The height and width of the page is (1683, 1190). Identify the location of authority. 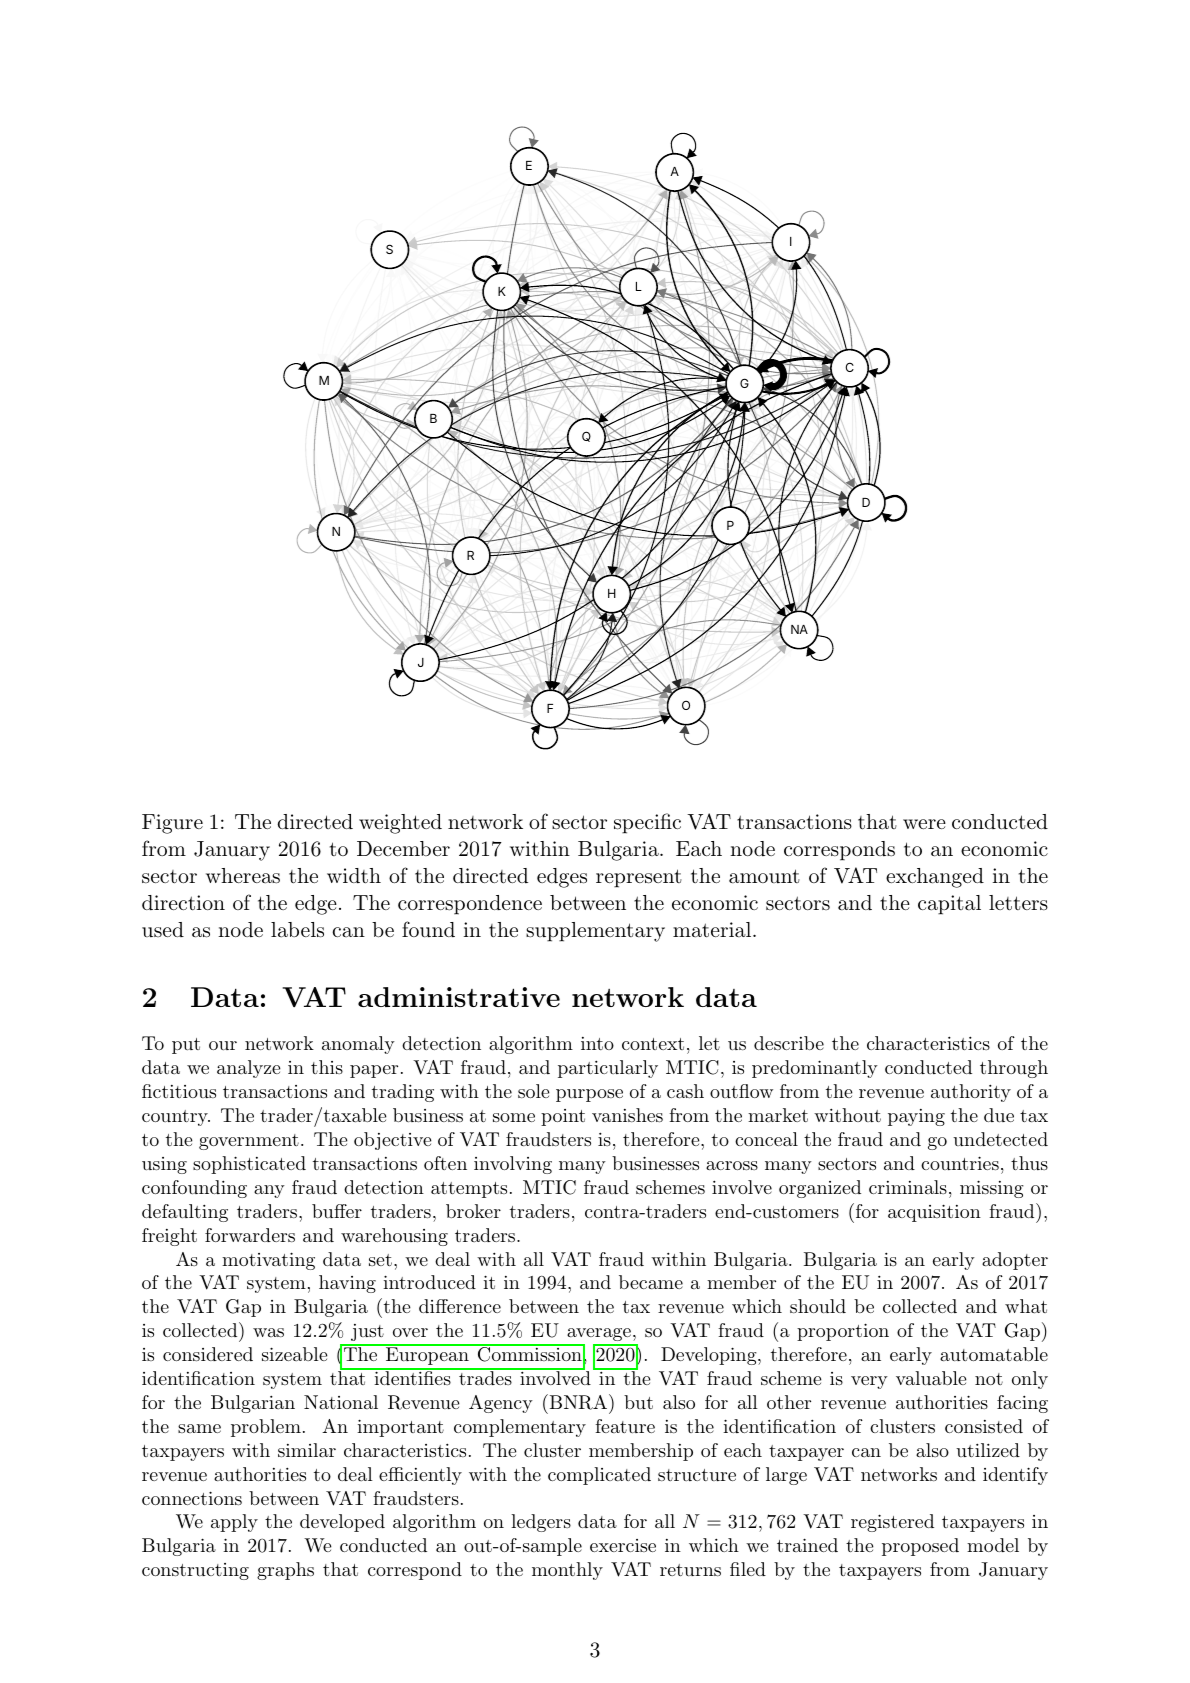
(971, 1093).
